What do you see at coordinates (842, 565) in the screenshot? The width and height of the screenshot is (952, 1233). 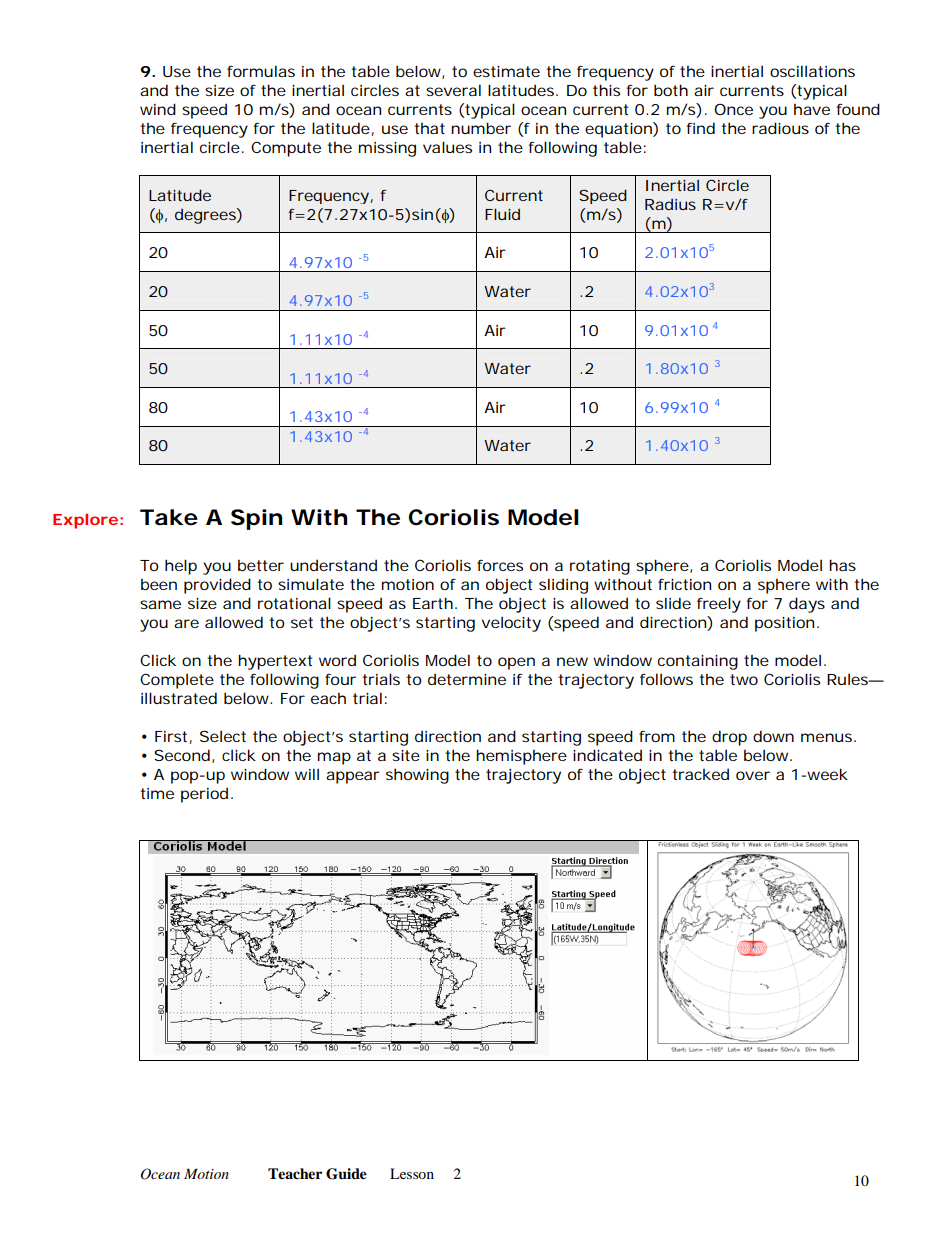 I see `has` at bounding box center [842, 565].
